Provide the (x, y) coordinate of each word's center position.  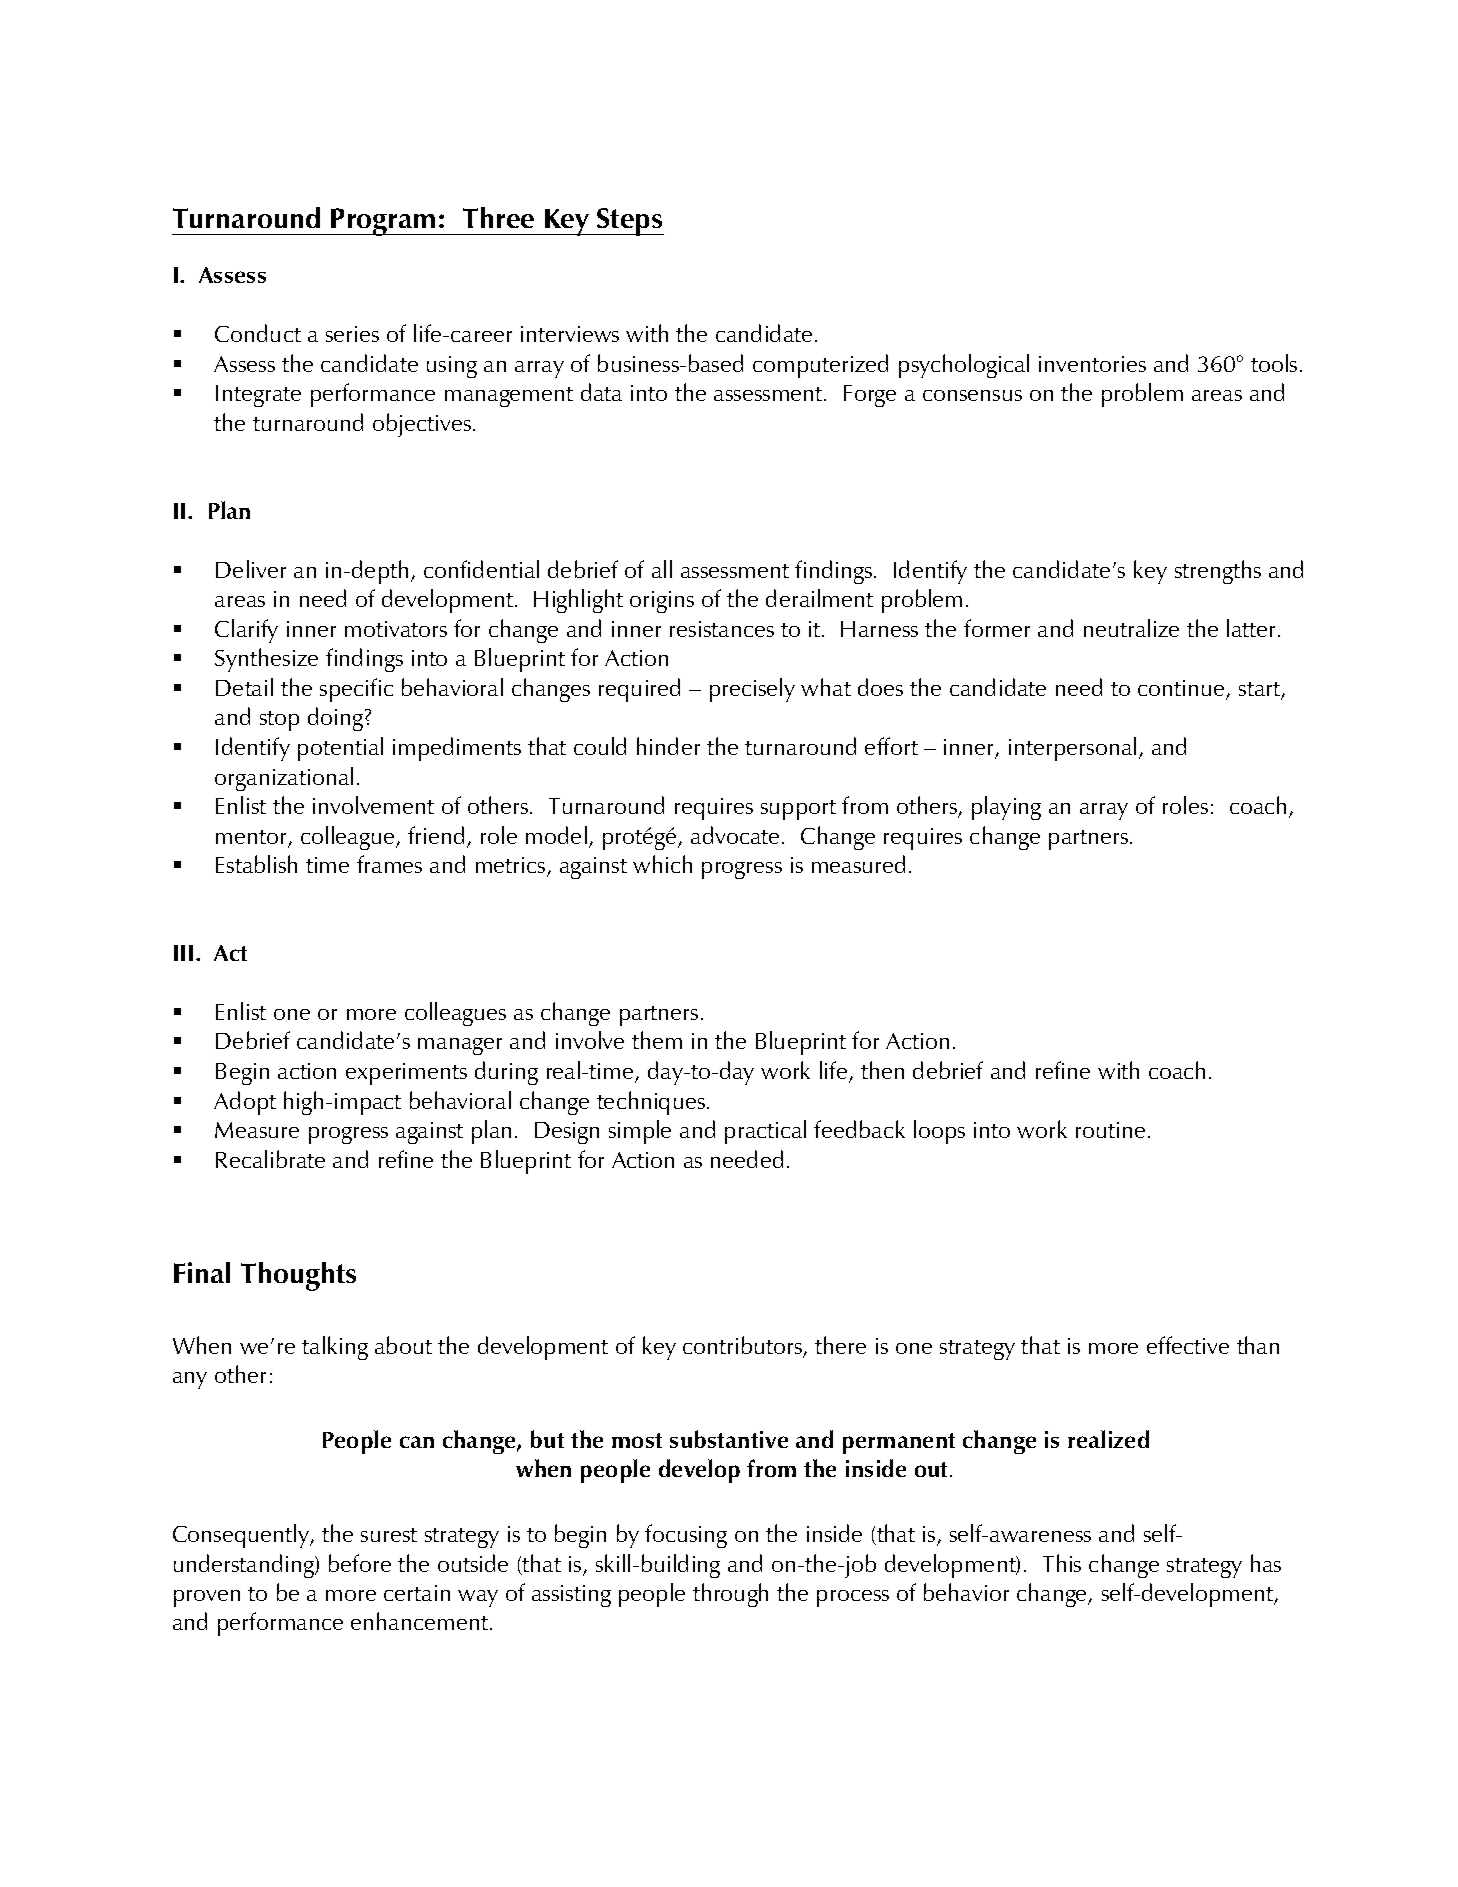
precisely (752, 690)
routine (1110, 1130)
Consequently (242, 1536)
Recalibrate (270, 1159)
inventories (1092, 364)
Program (384, 222)
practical (765, 1132)
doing (337, 719)
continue (1182, 689)
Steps (629, 222)
